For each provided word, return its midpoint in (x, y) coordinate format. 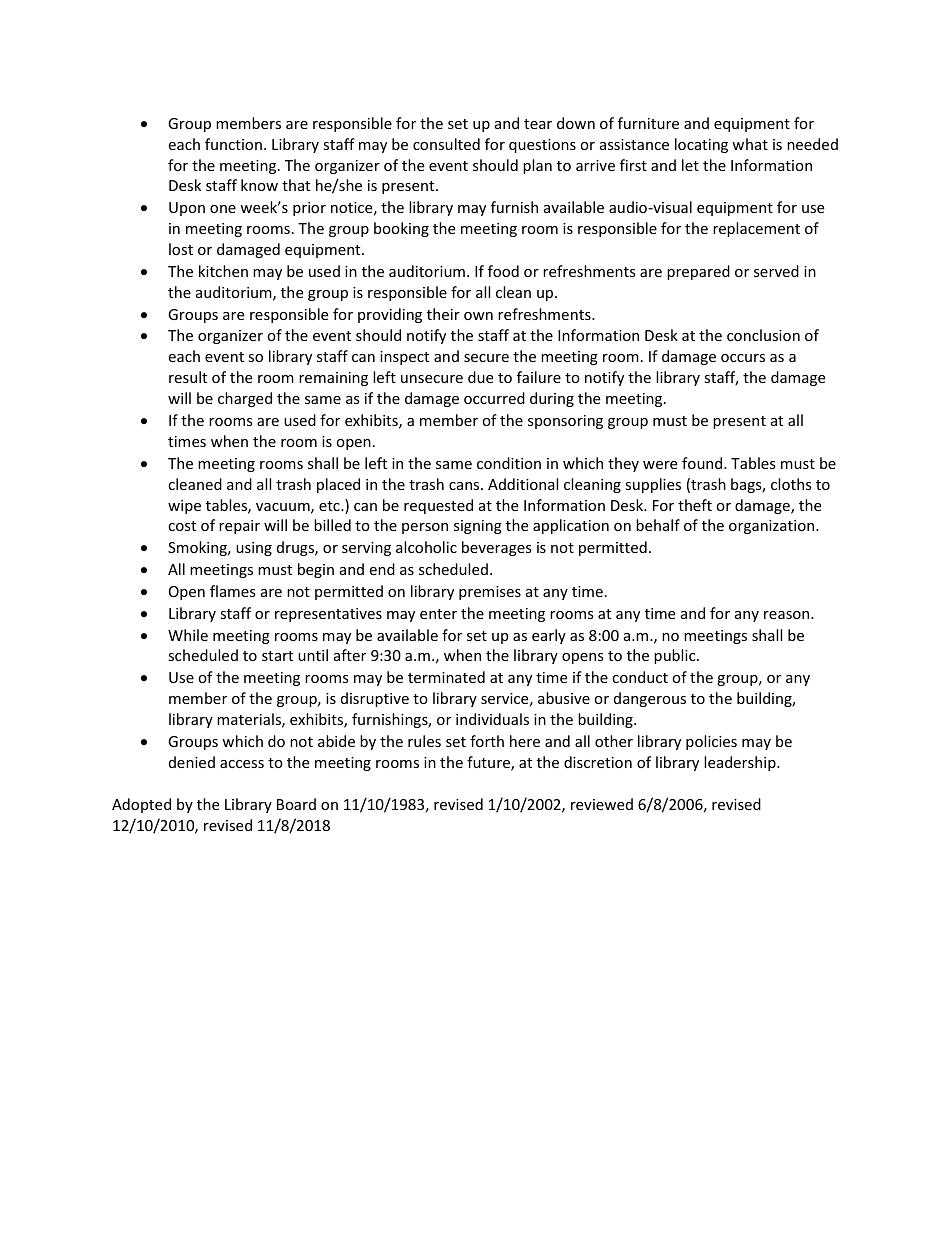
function (233, 144)
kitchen (223, 271)
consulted (446, 144)
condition (509, 463)
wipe (184, 507)
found (703, 463)
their (443, 314)
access (242, 764)
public (676, 656)
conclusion (763, 335)
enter (438, 614)
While (188, 635)
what (750, 144)
